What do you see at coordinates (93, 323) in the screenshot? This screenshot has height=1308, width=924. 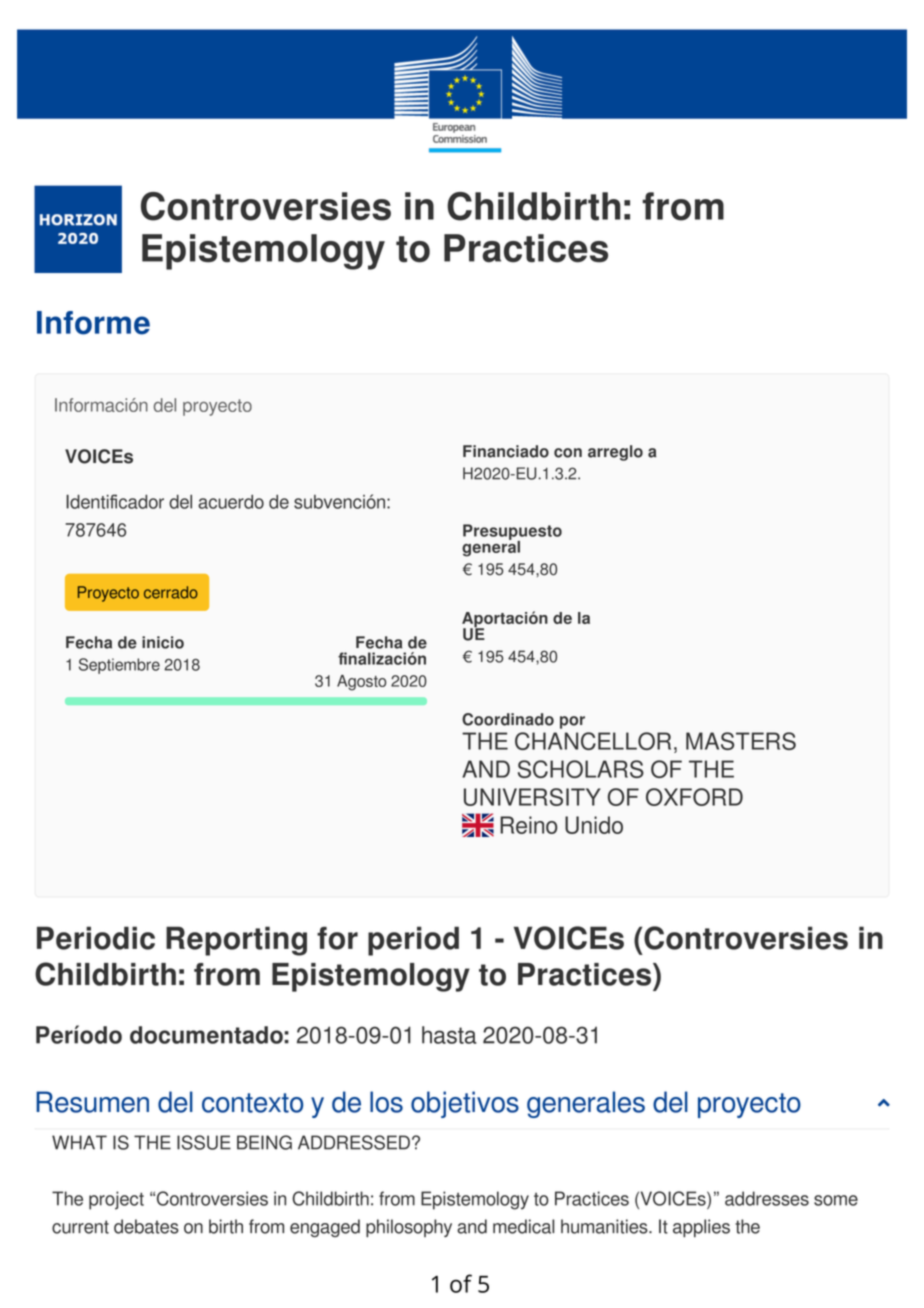 I see `Informe` at bounding box center [93, 323].
